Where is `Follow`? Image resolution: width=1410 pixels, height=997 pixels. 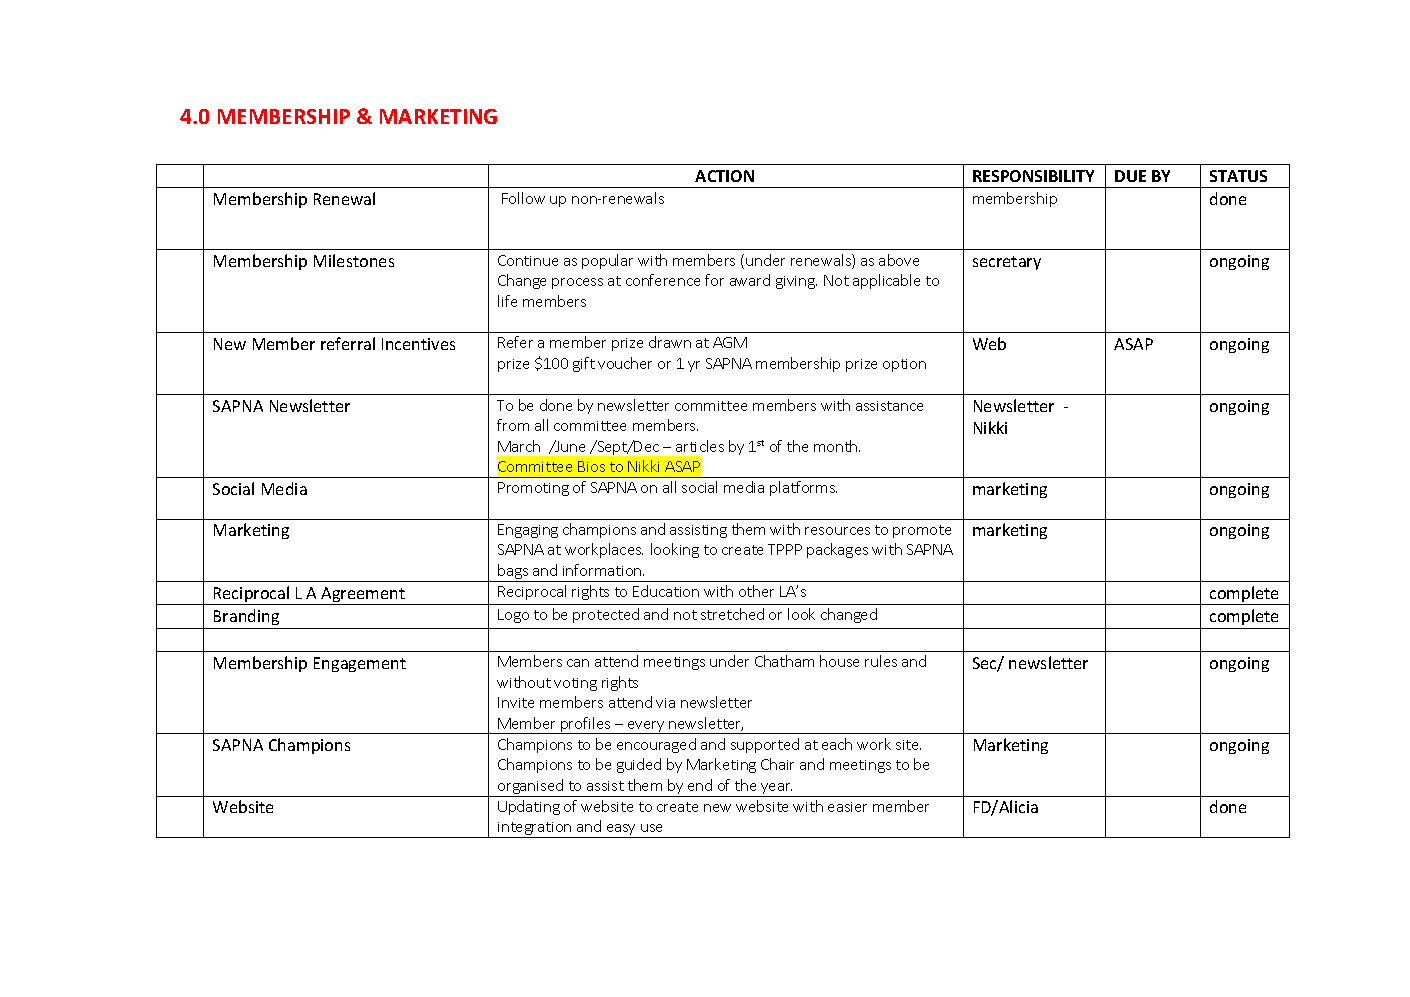
Follow is located at coordinates (523, 198).
